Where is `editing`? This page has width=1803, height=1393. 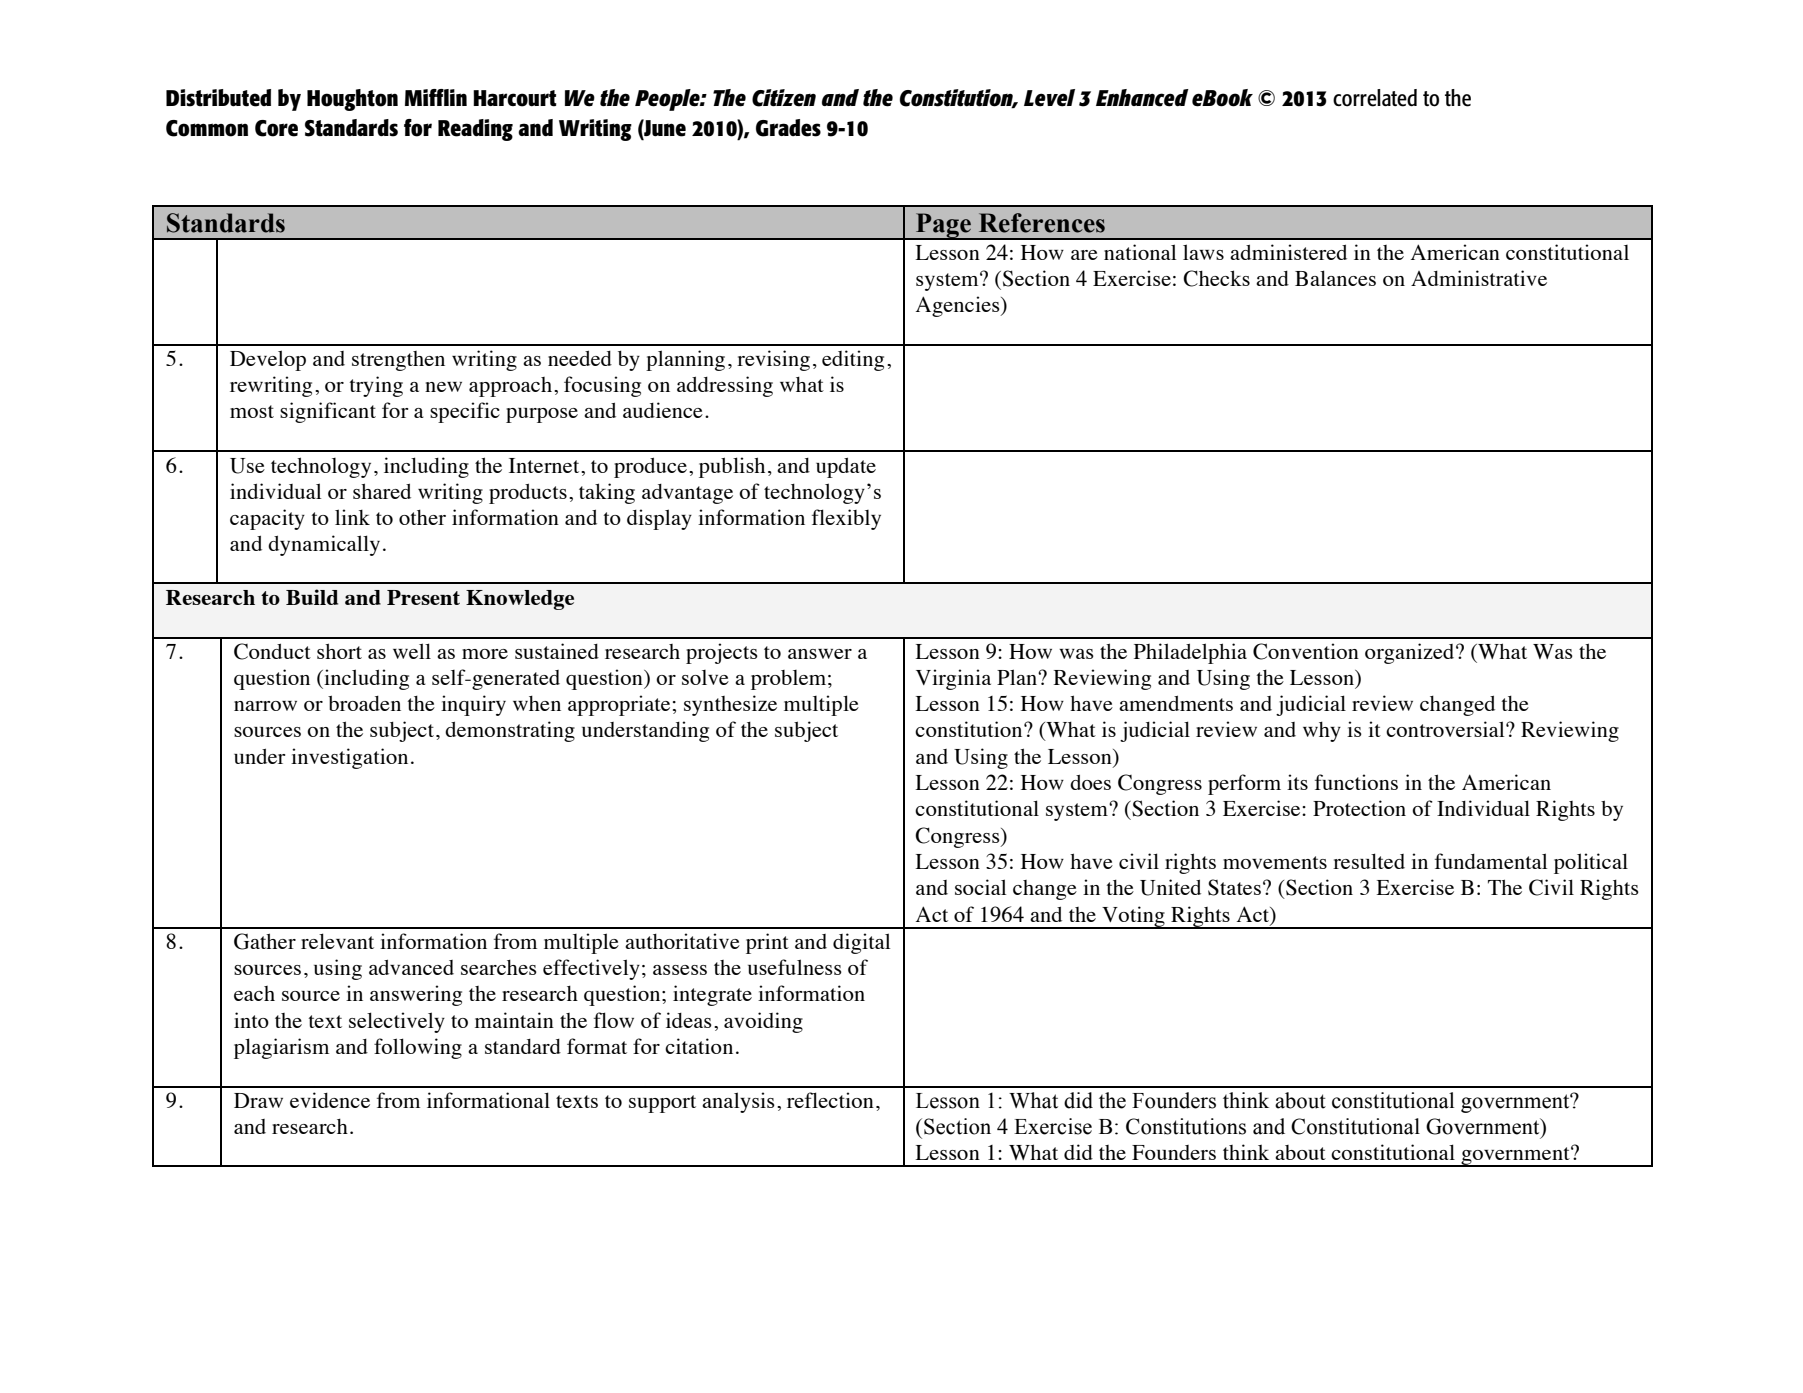 editing is located at coordinates (853, 360).
